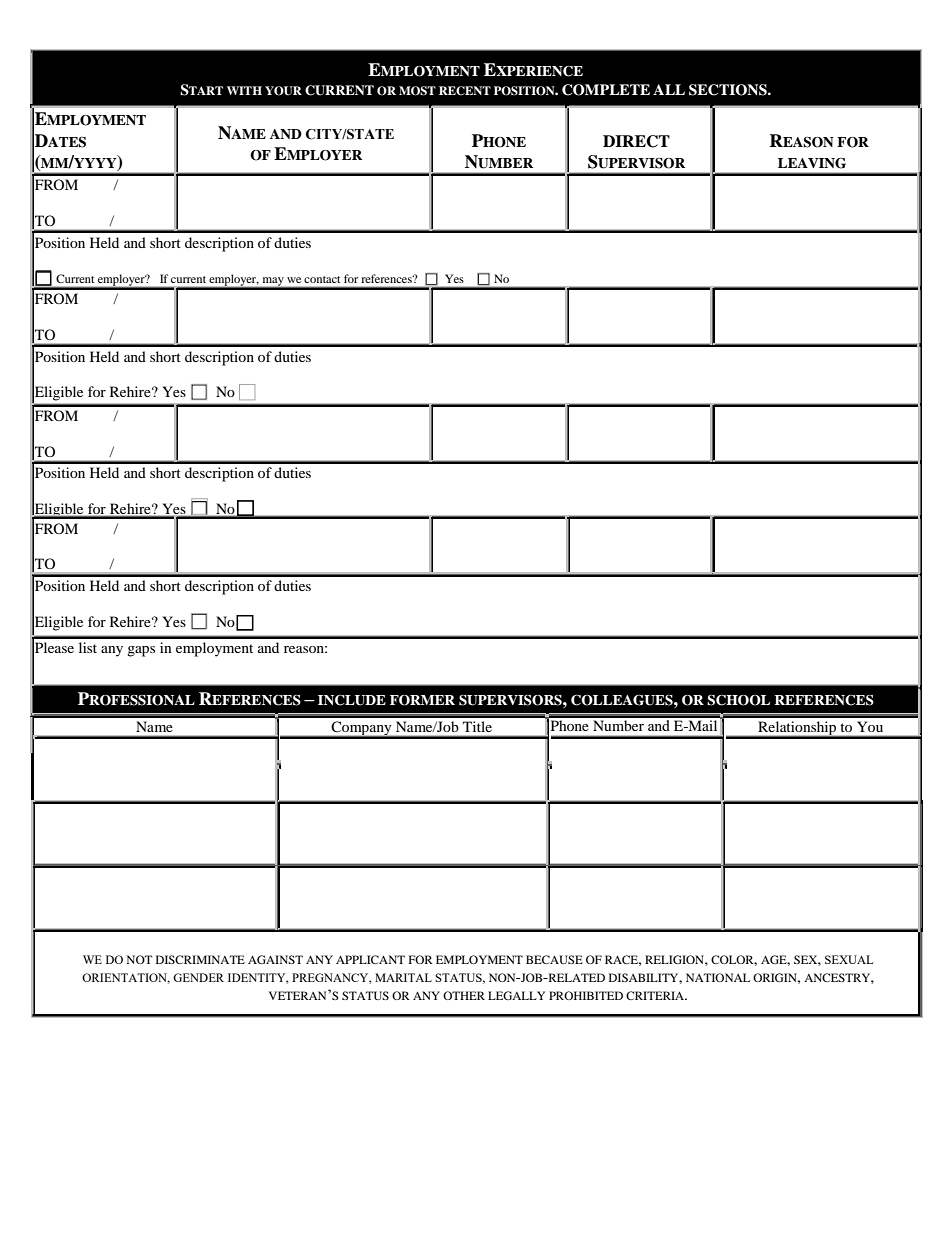  Describe the element at coordinates (244, 90) in the screenshot. I see `WITH` at that location.
